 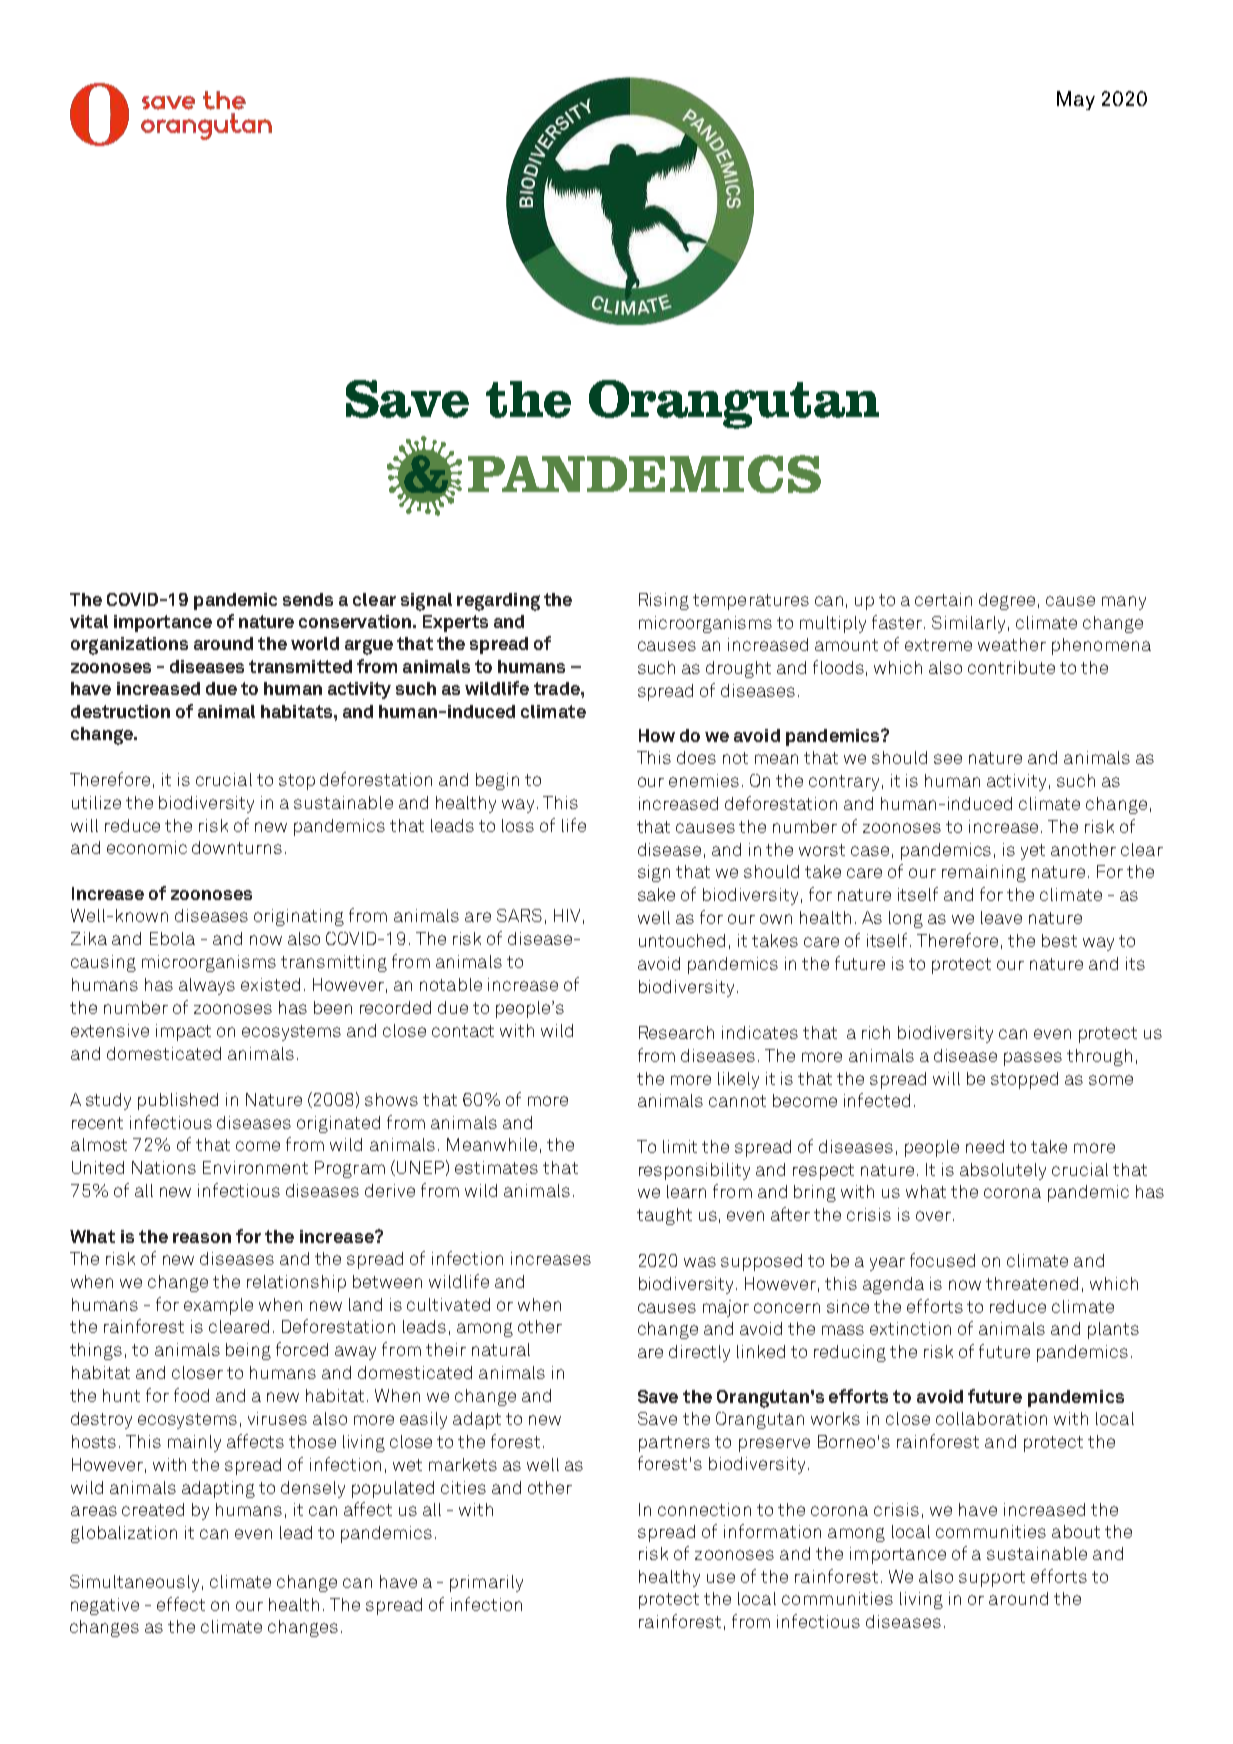 I want to click on downturns, so click(x=237, y=847).
